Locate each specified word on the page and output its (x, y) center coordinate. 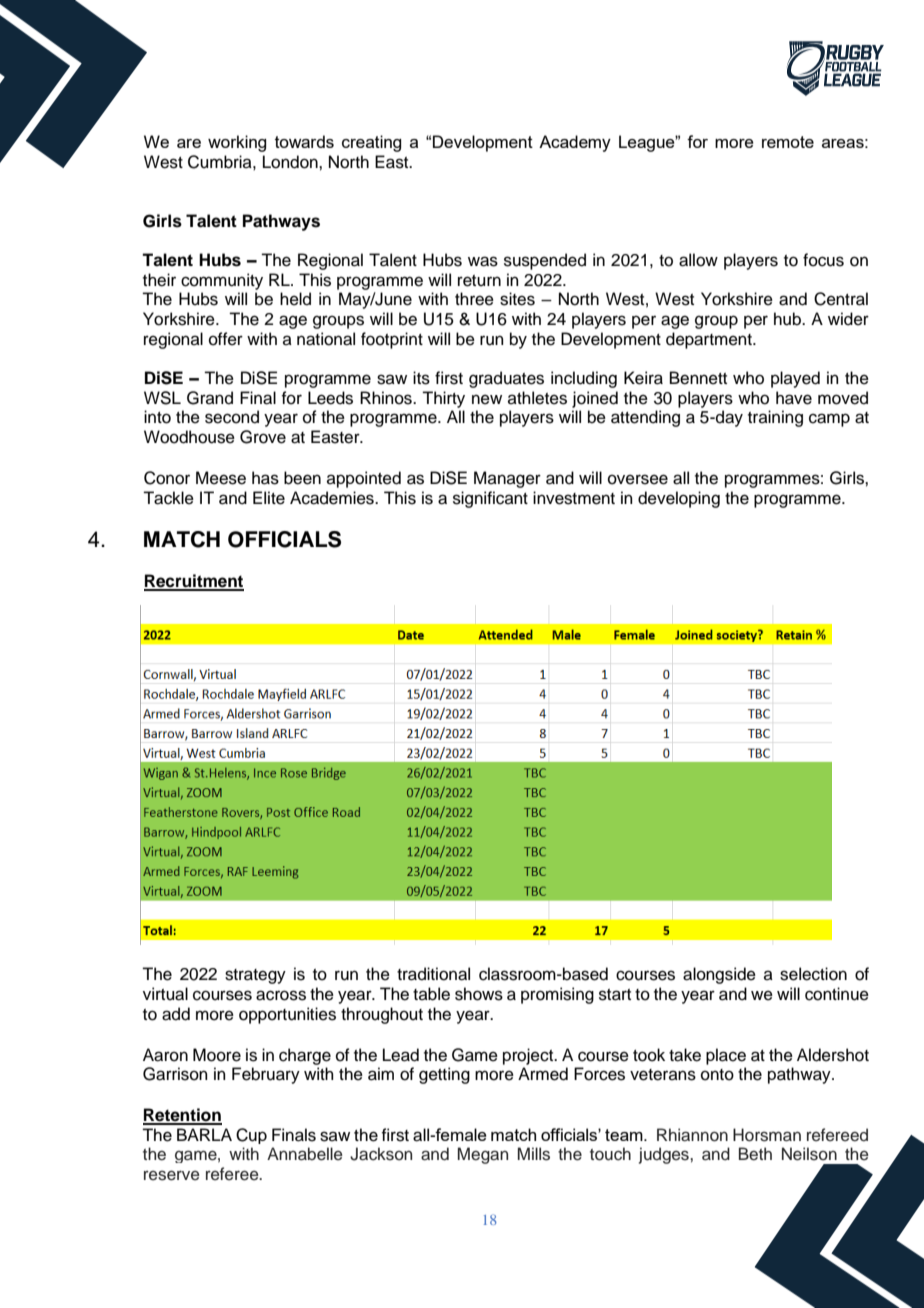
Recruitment (194, 582)
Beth (755, 1154)
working (237, 143)
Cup (251, 1136)
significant (490, 499)
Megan (483, 1155)
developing (679, 499)
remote (788, 142)
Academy (575, 143)
